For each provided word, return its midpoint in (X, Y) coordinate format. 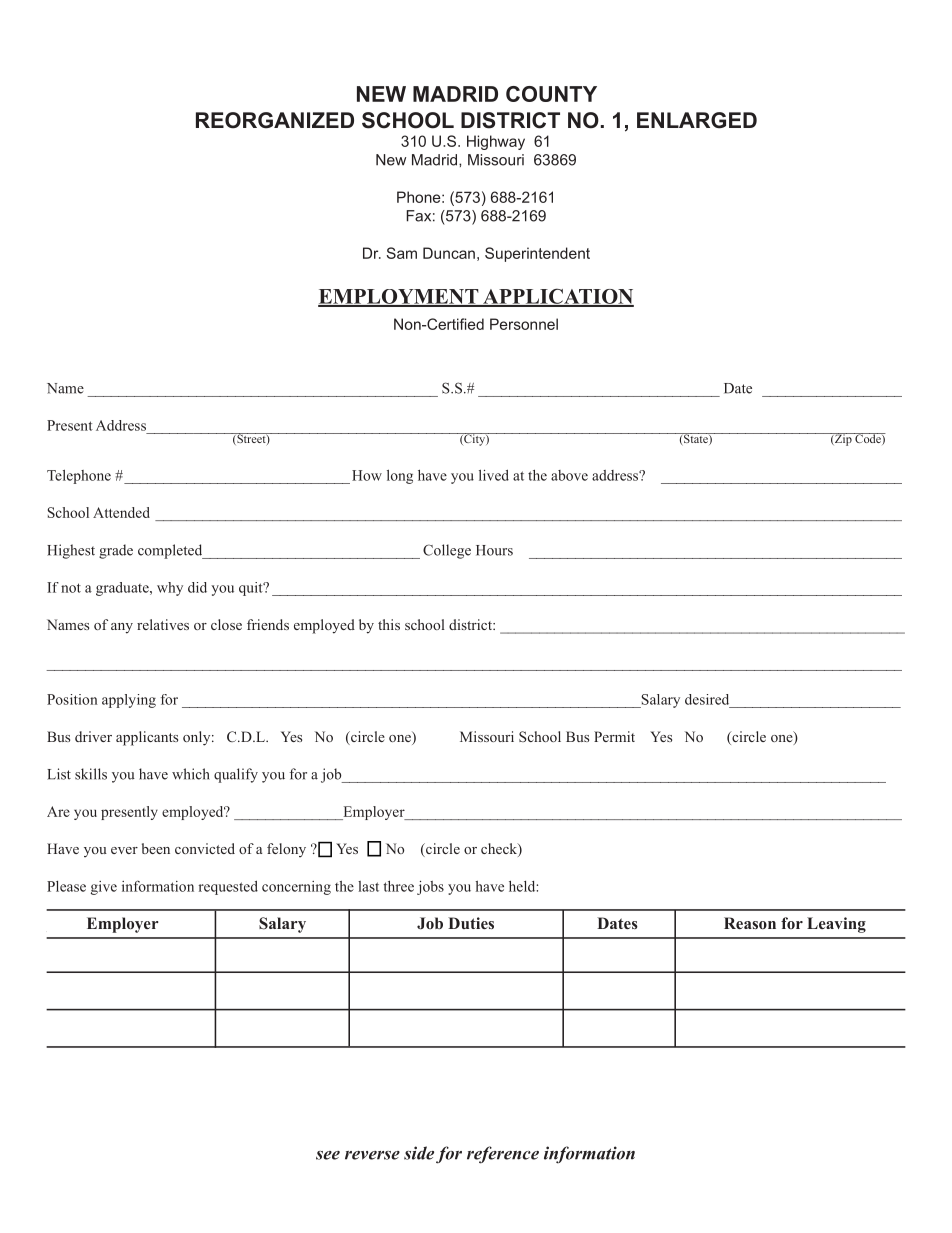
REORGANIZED (275, 120)
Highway (496, 142)
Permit (614, 736)
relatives (163, 624)
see (328, 1155)
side (419, 1153)
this (389, 624)
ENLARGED (697, 120)
